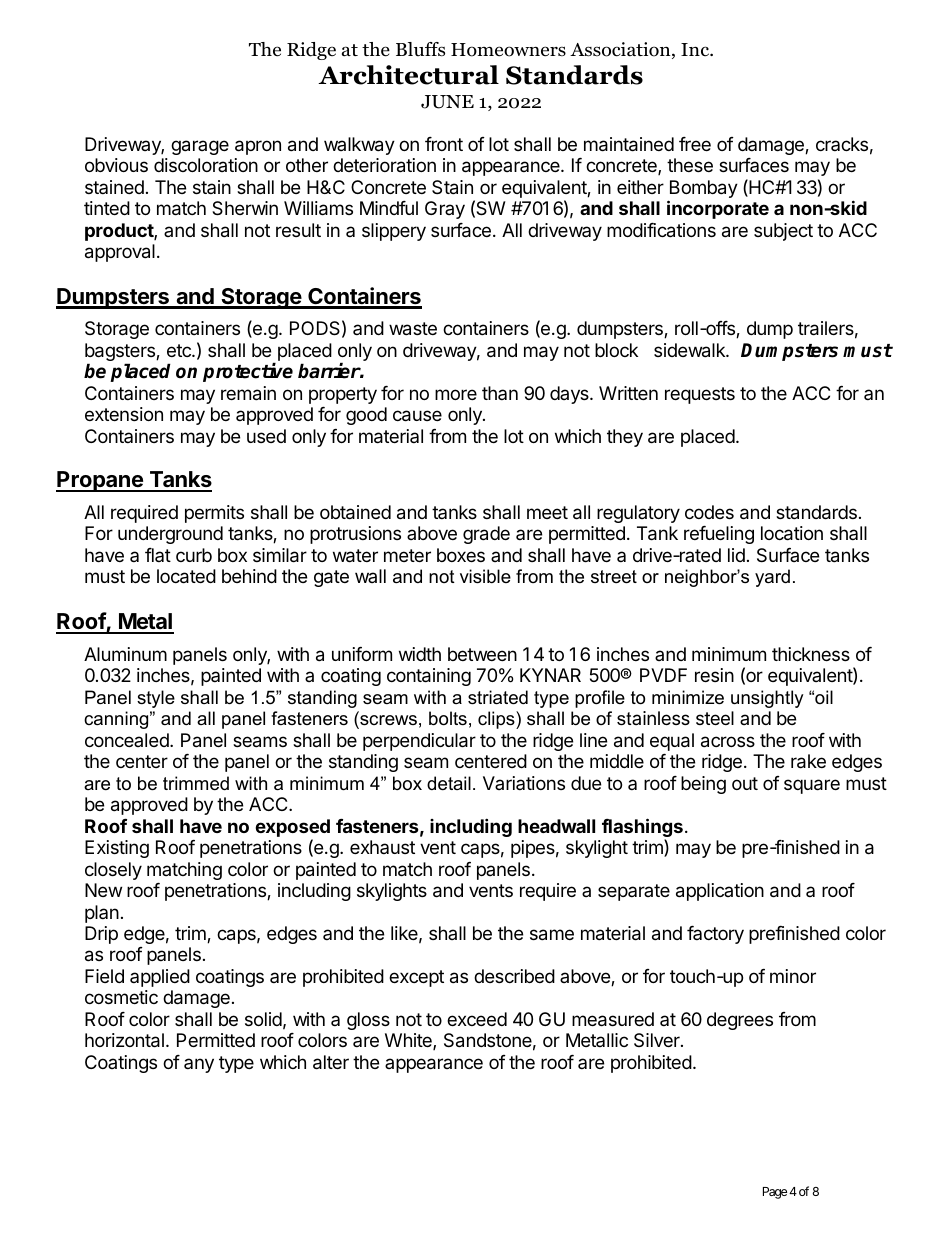 The height and width of the screenshot is (1233, 952). What do you see at coordinates (449, 783) in the screenshot?
I see `detail` at bounding box center [449, 783].
